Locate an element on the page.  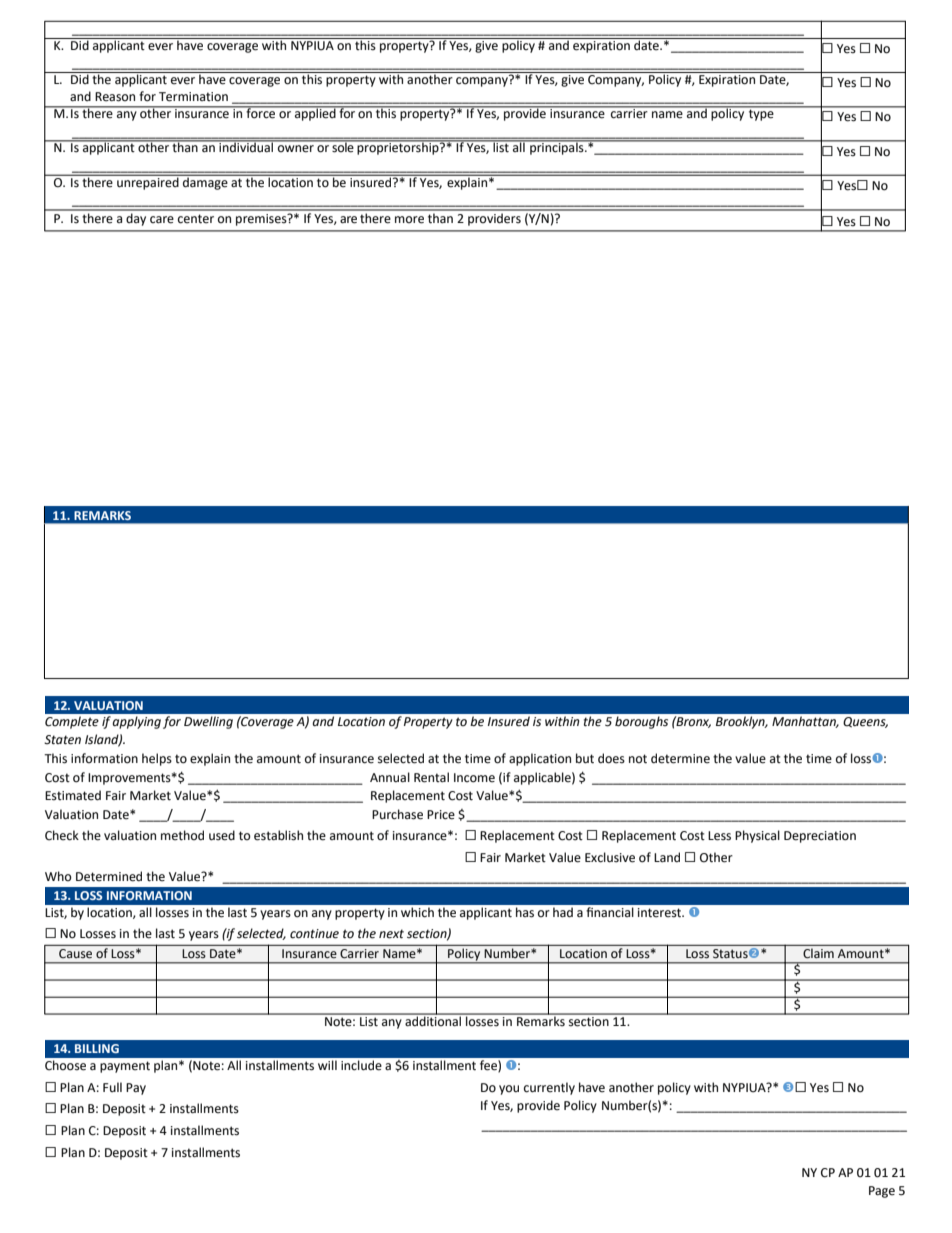
type is located at coordinates (761, 115).
